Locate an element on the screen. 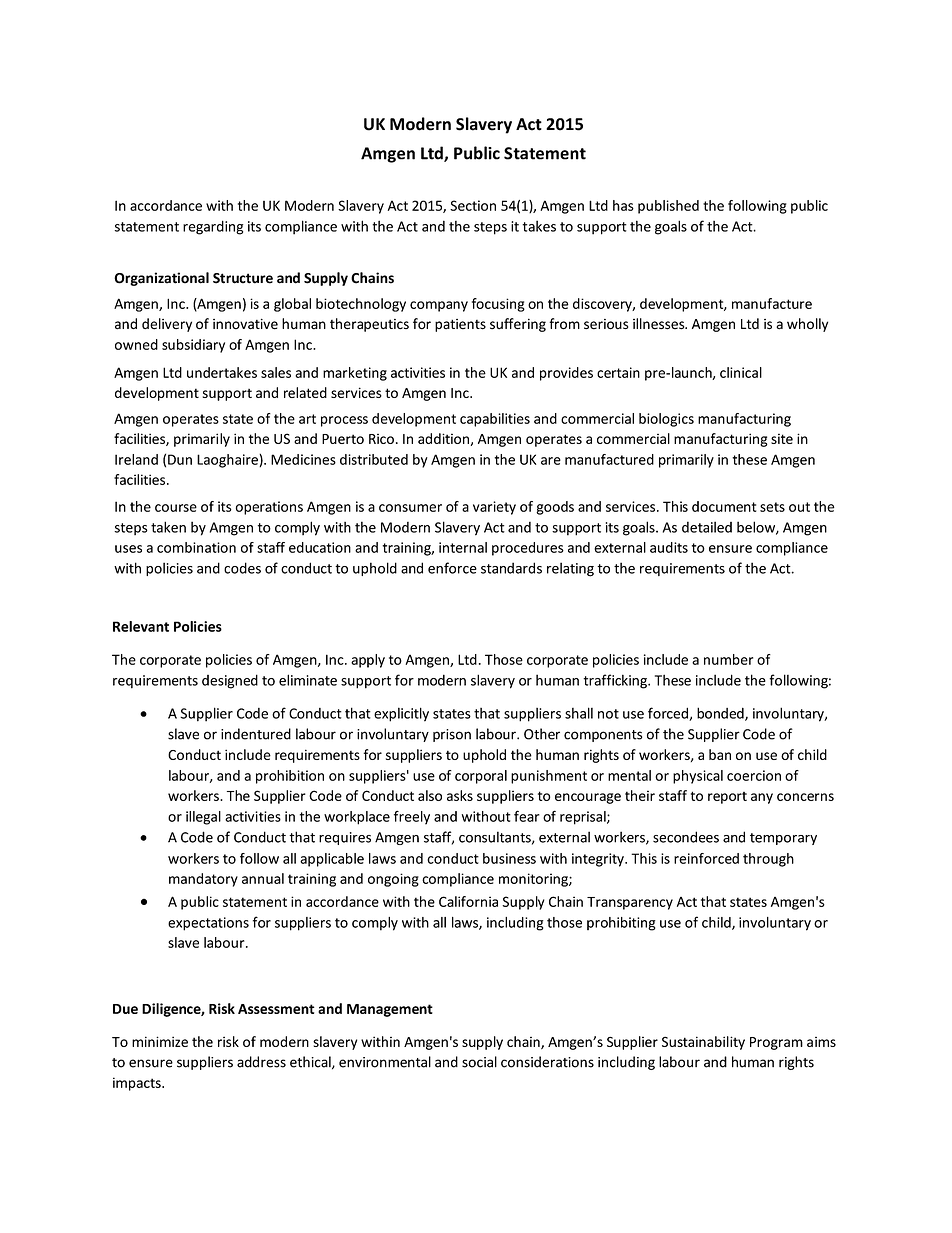  Section is located at coordinates (473, 205).
